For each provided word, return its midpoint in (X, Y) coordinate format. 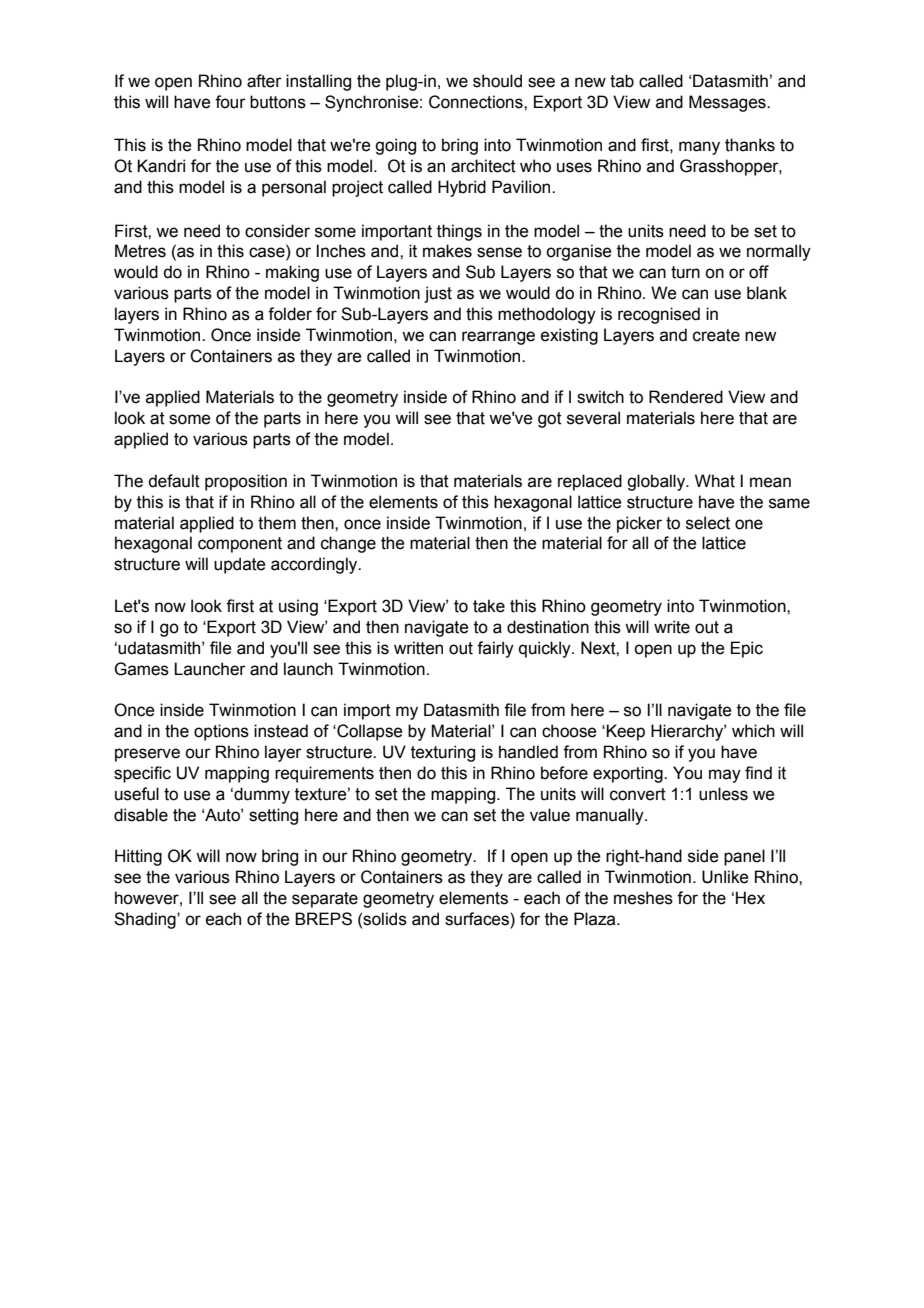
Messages (728, 103)
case (268, 253)
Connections (477, 102)
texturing (443, 753)
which (753, 731)
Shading (146, 920)
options (221, 732)
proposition (246, 482)
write (672, 627)
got (550, 420)
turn (685, 272)
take (489, 606)
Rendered (686, 397)
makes (447, 251)
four (230, 102)
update (239, 565)
